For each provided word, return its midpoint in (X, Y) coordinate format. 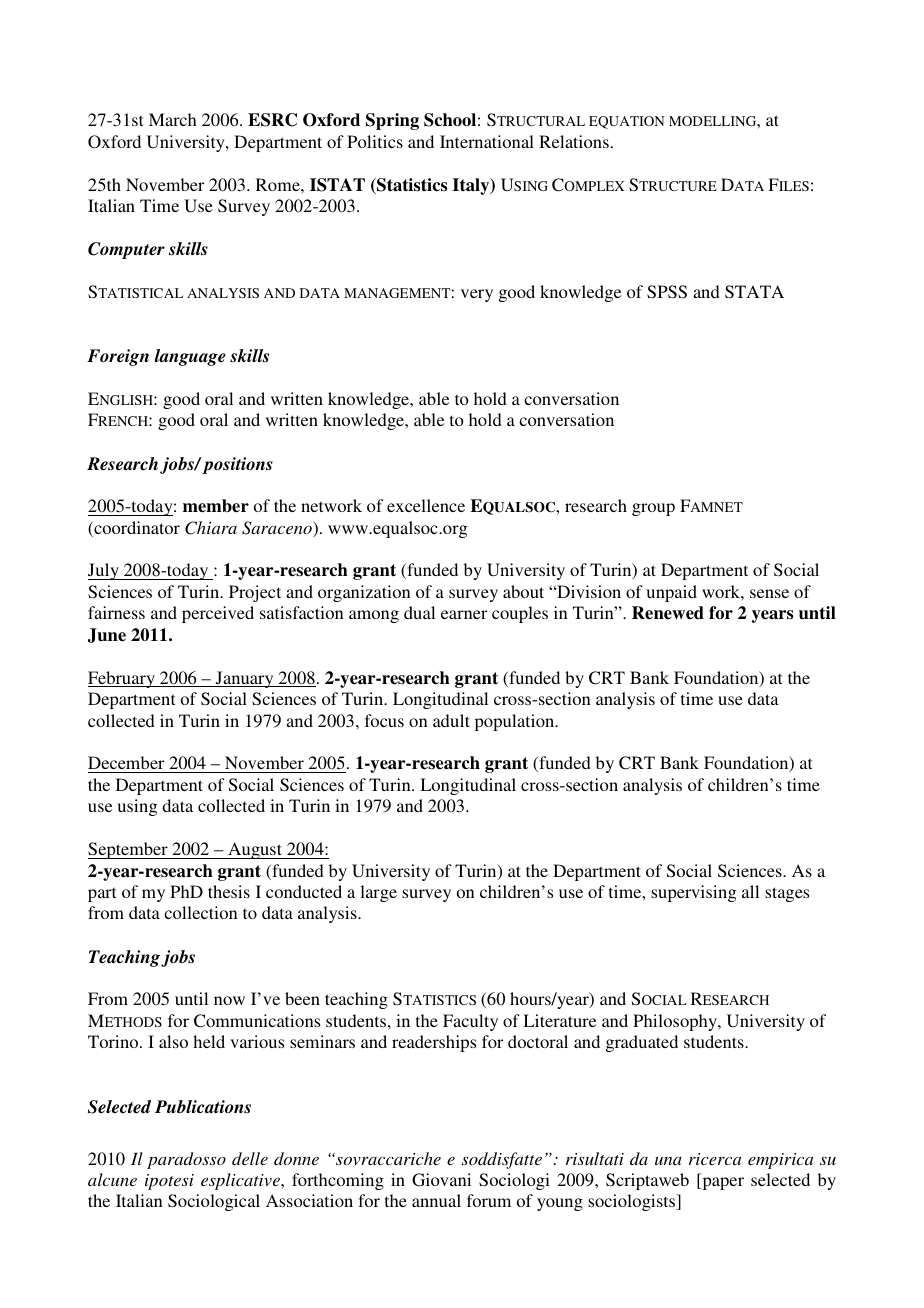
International (487, 141)
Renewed (668, 613)
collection (201, 912)
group (653, 509)
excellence (426, 505)
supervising (693, 893)
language (190, 357)
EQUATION (627, 122)
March (173, 119)
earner (464, 614)
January (244, 679)
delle (250, 1158)
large (378, 893)
